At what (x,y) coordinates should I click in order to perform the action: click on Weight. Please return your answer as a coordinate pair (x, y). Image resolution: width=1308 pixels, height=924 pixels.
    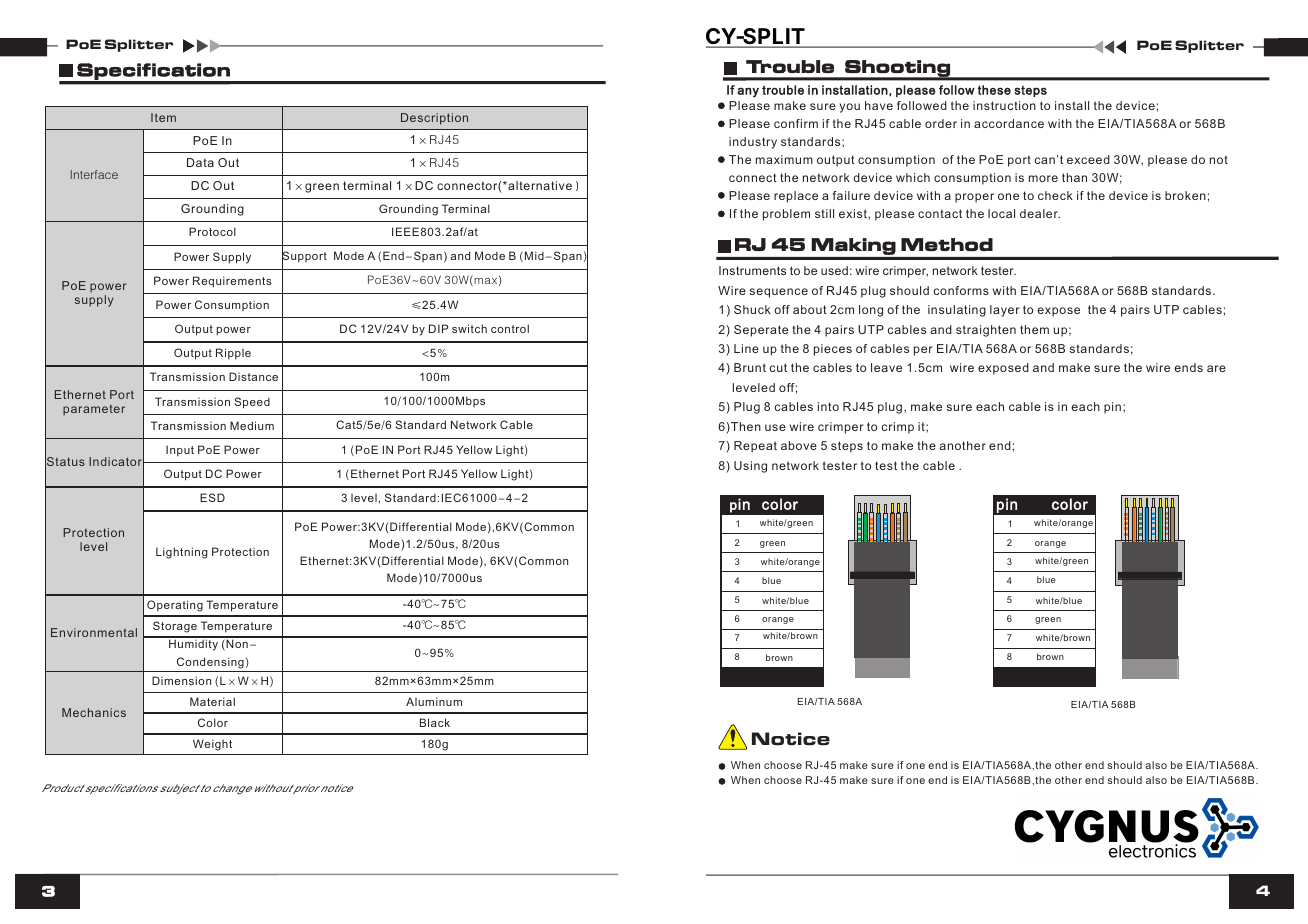
    Looking at the image, I should click on (212, 745).
